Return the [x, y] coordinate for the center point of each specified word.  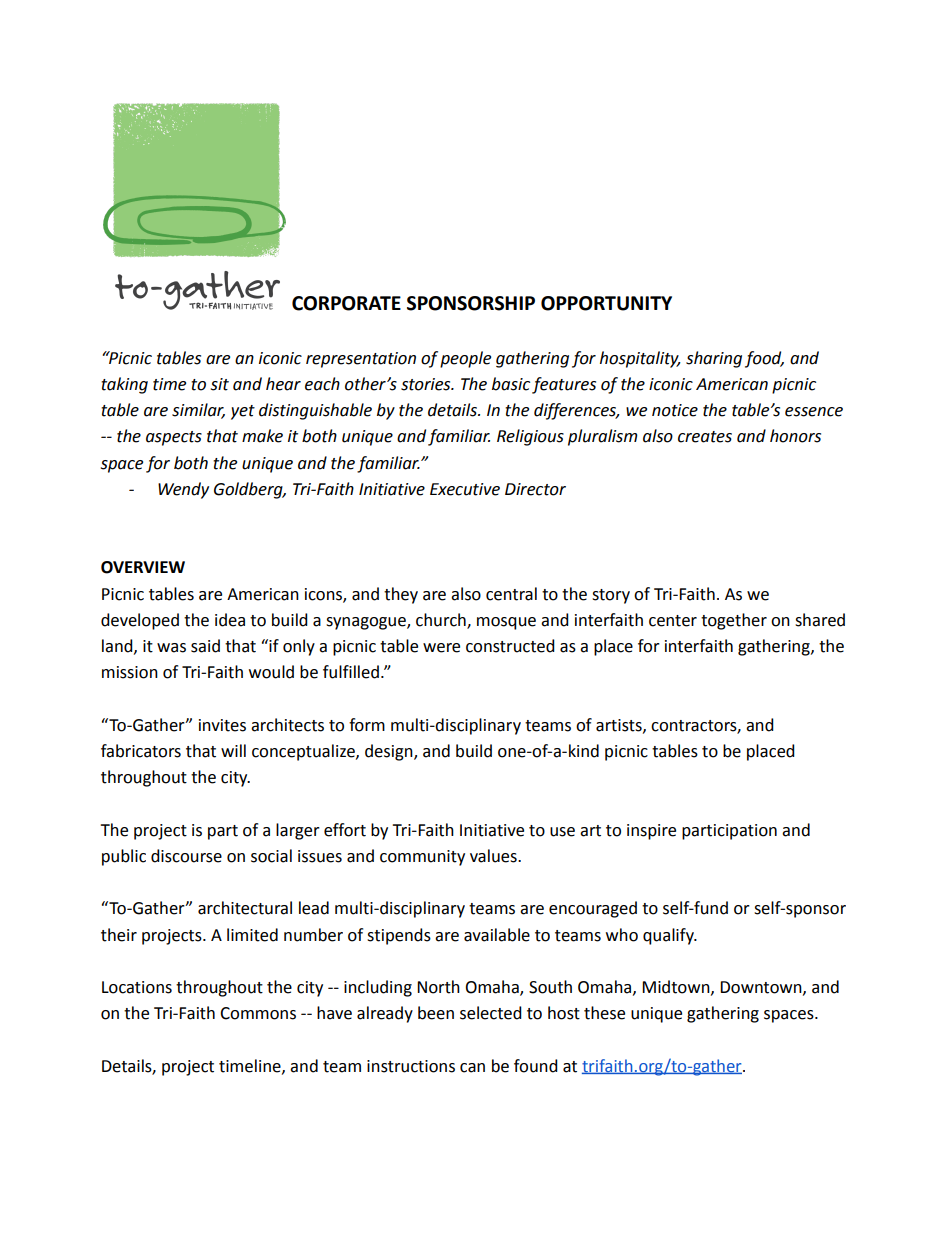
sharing [714, 359]
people [465, 359]
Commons [258, 1013]
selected [491, 1013]
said [205, 646]
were [441, 648]
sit [220, 384]
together [734, 621]
